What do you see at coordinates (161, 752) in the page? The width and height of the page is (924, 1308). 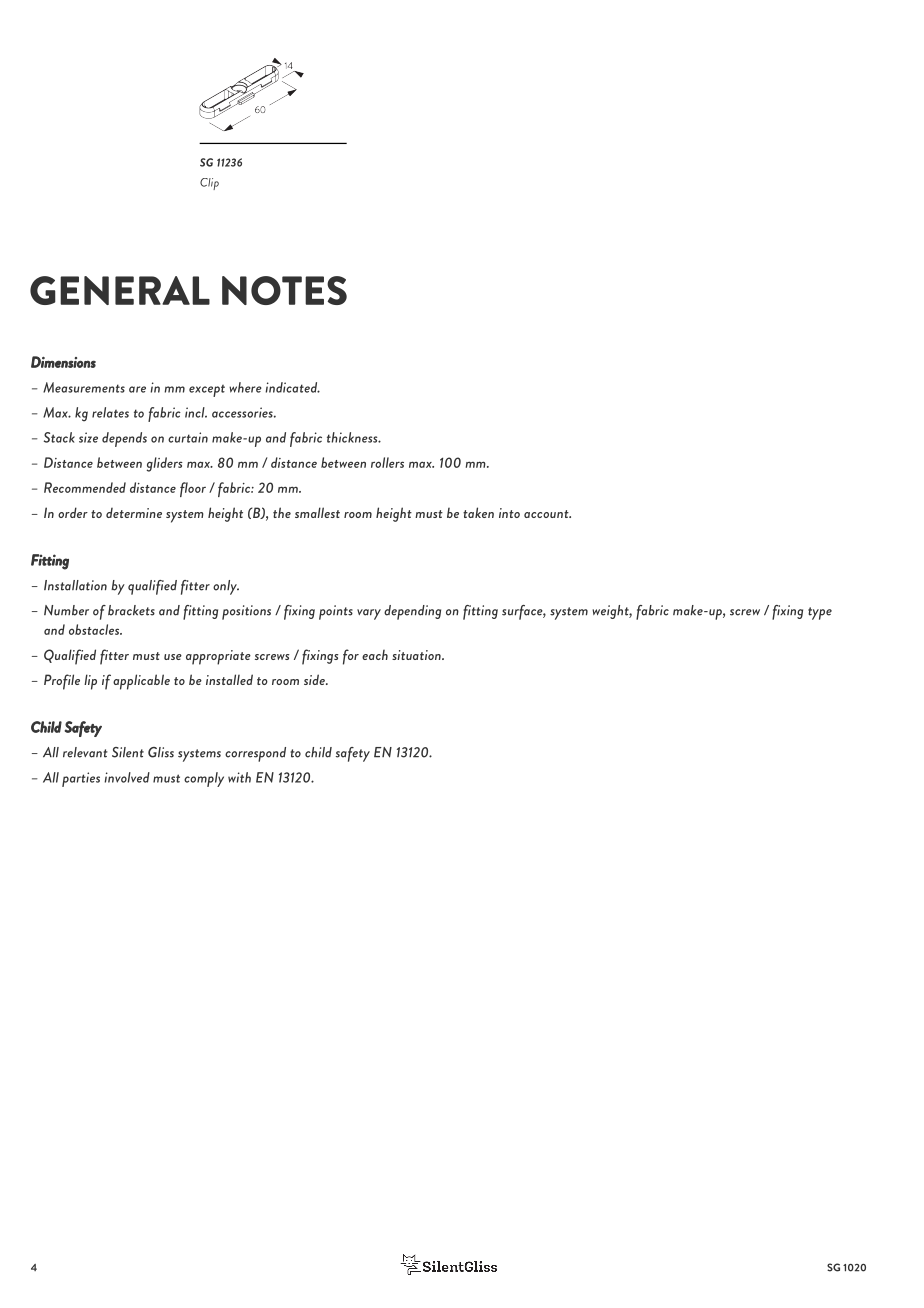 I see `Gliss` at bounding box center [161, 752].
